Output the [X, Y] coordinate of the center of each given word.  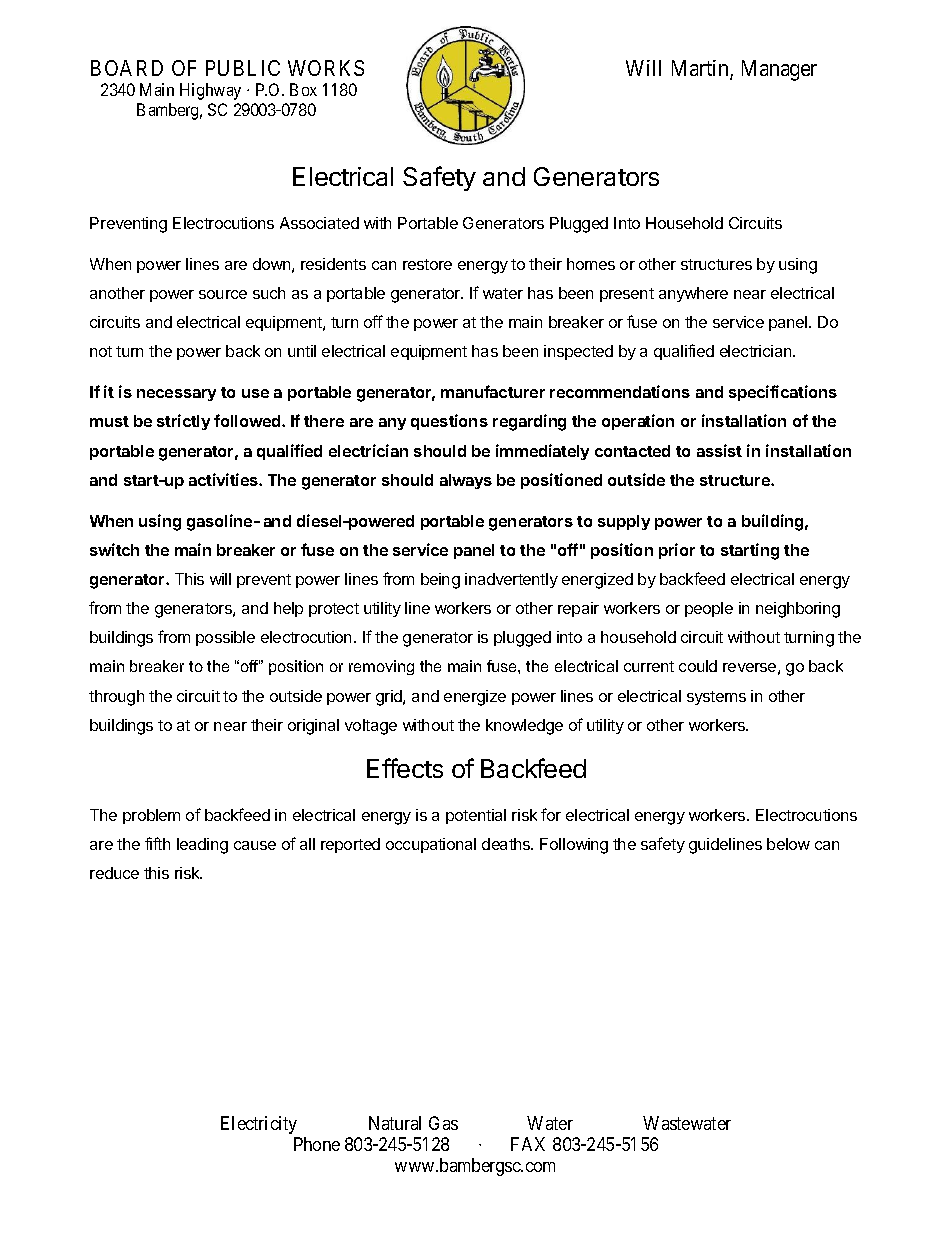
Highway [210, 91]
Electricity [259, 1125]
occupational [431, 845]
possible [225, 638]
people [709, 609]
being [440, 581]
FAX [528, 1144]
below [788, 844]
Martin [701, 69]
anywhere [693, 294]
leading [202, 846]
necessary [176, 395]
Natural [395, 1123]
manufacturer [493, 391]
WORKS [326, 68]
